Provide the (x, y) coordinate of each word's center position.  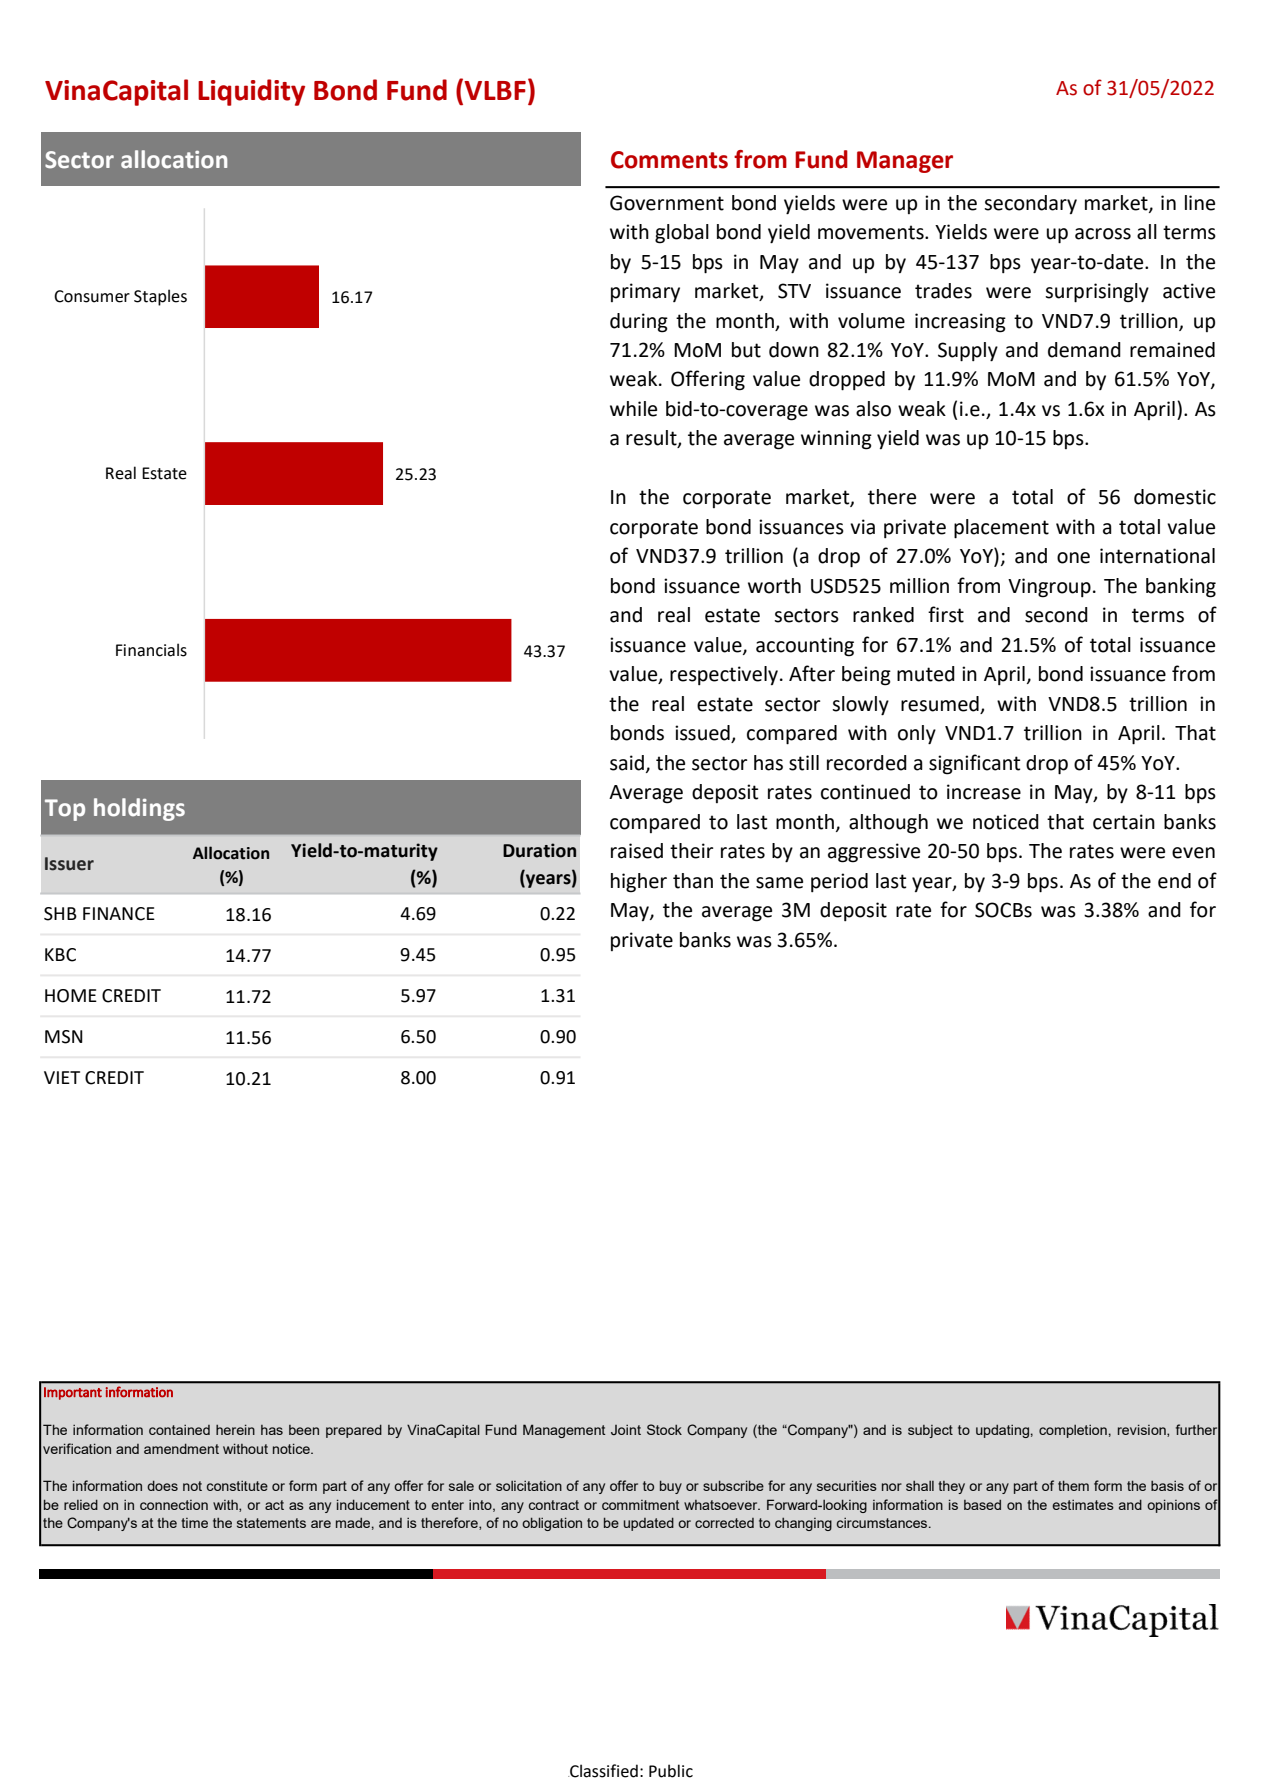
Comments (669, 160)
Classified (603, 1771)
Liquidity (251, 92)
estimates (1083, 1505)
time (194, 1523)
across (1103, 234)
